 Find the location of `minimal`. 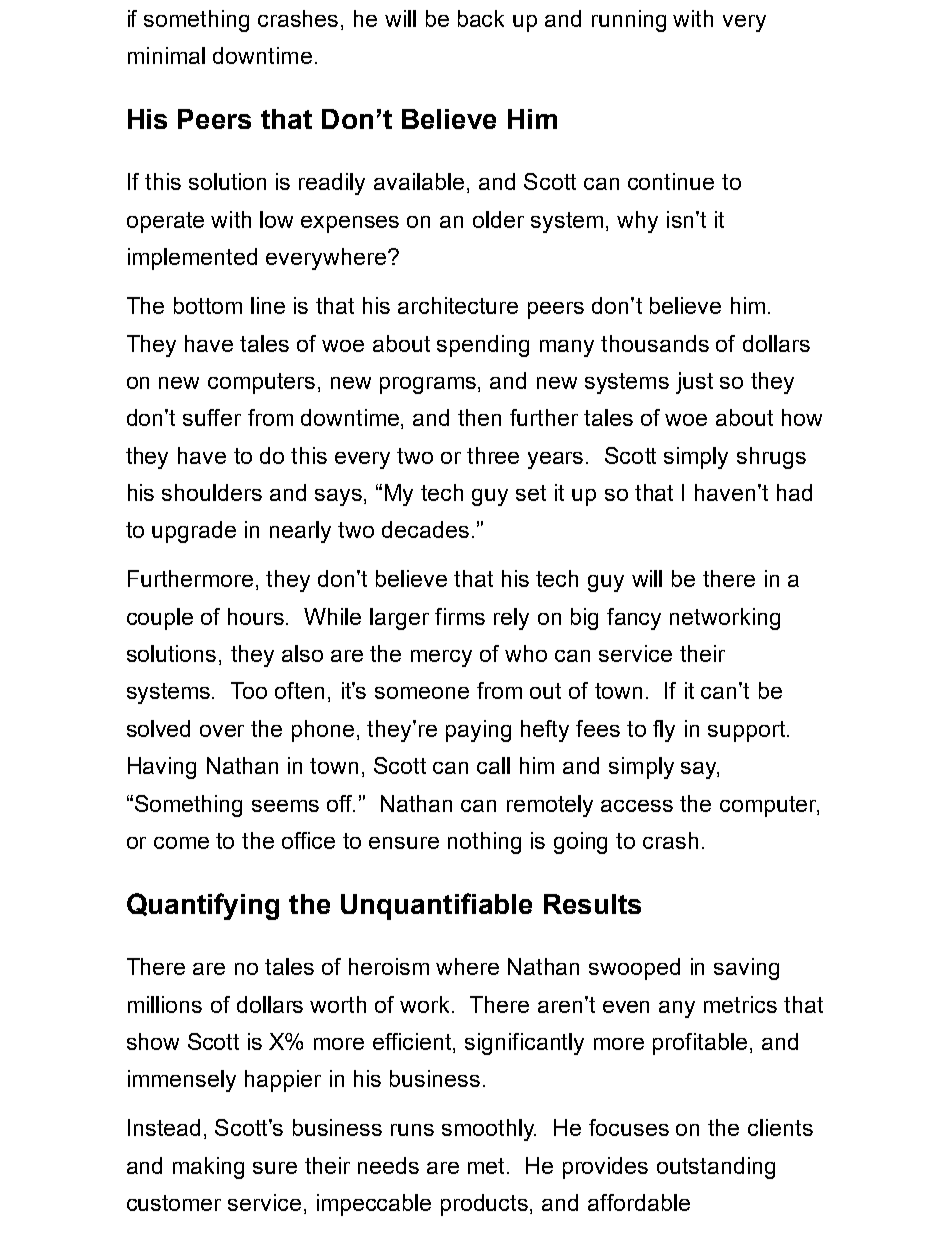

minimal is located at coordinates (166, 55).
